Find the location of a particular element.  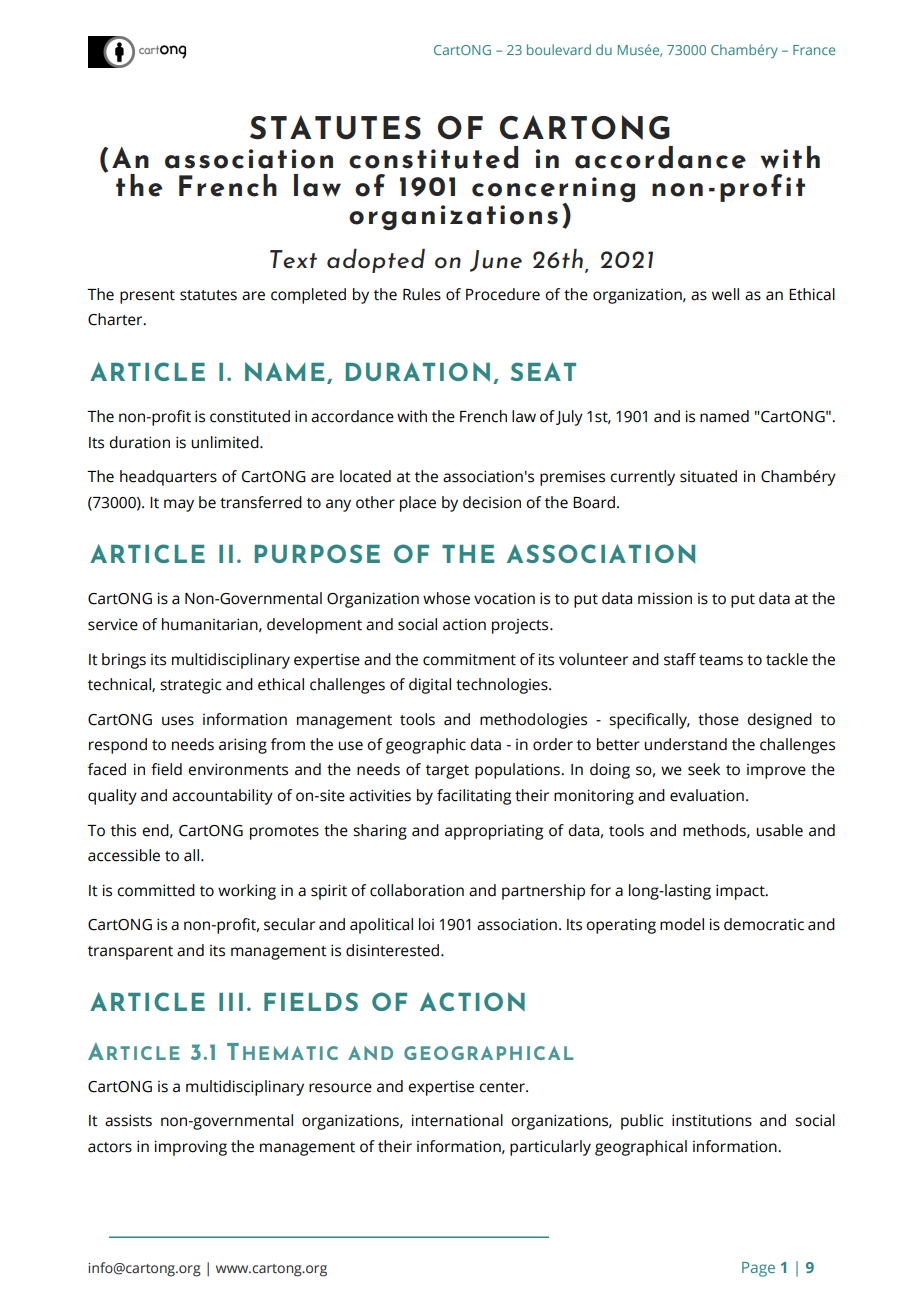

loi is located at coordinates (426, 924).
